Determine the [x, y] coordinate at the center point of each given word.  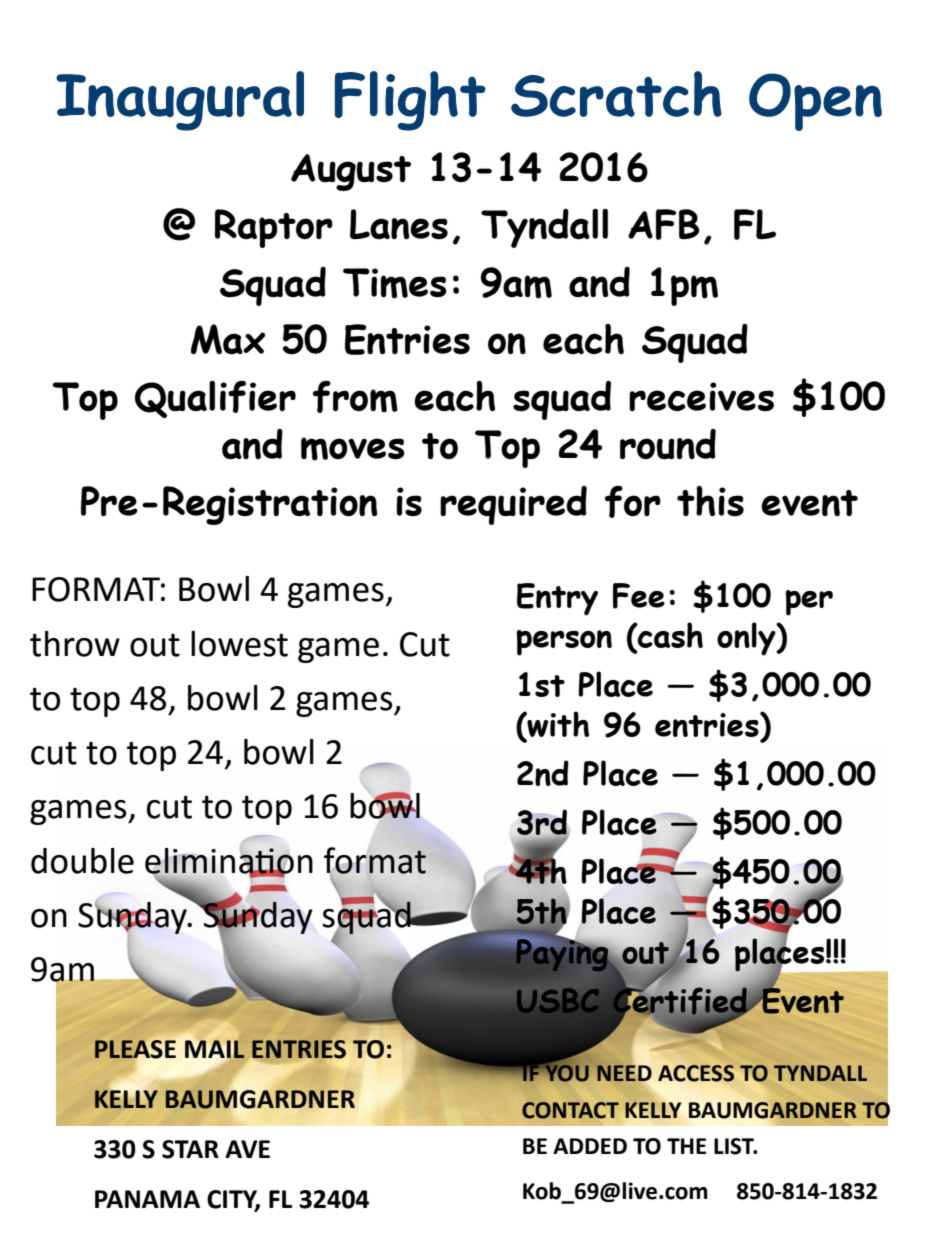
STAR [190, 1149]
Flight [410, 101]
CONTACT [570, 1110]
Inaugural [180, 101]
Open [815, 102]
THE [686, 1146]
